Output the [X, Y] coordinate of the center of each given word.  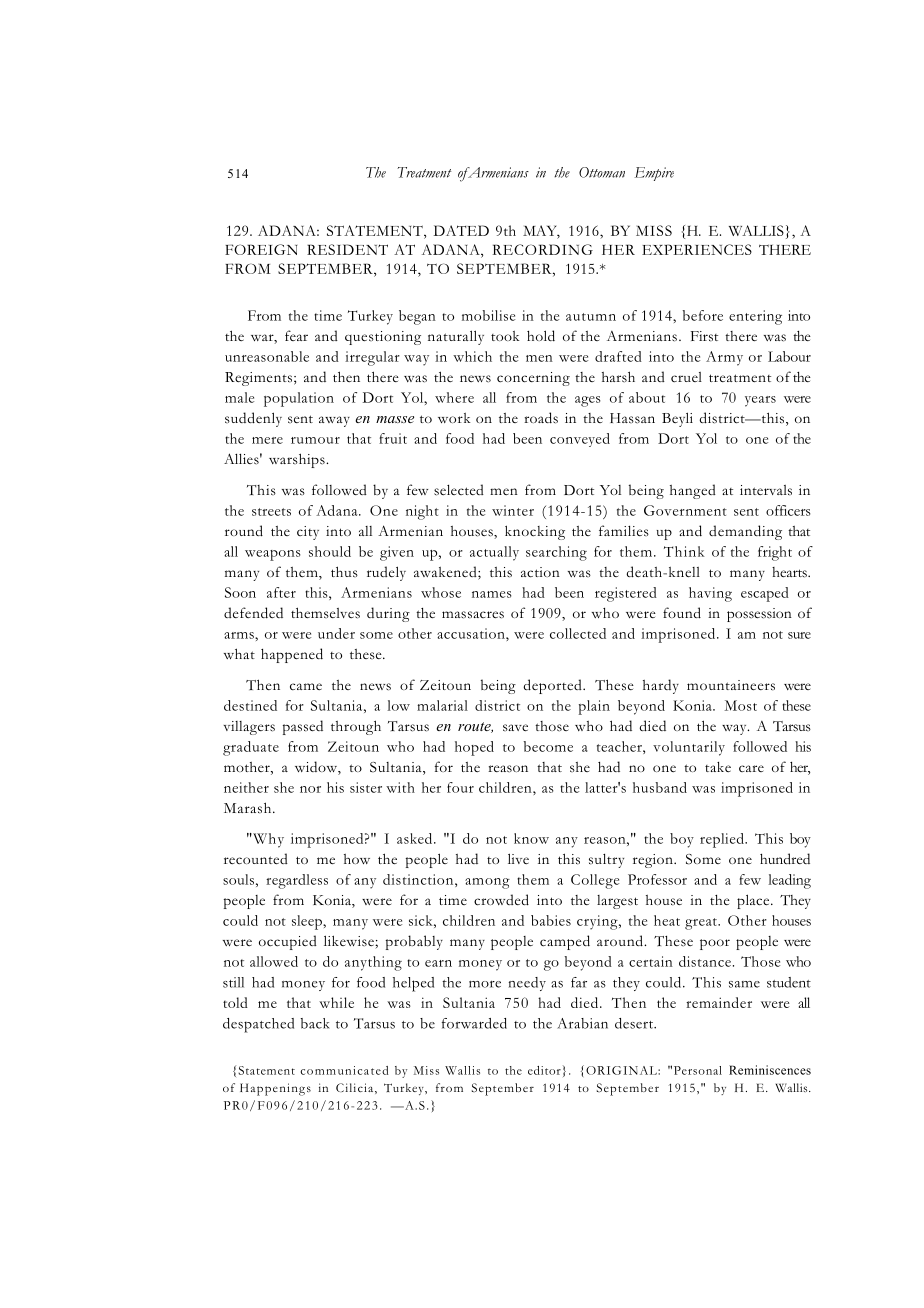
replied [723, 840]
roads [541, 418]
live [518, 858]
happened [292, 655]
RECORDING [543, 249]
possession [759, 615]
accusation [472, 633]
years [760, 401]
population [299, 399]
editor [544, 1070]
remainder [719, 1002]
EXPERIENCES [697, 249]
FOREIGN [261, 249]
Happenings [275, 1089]
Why [267, 840]
